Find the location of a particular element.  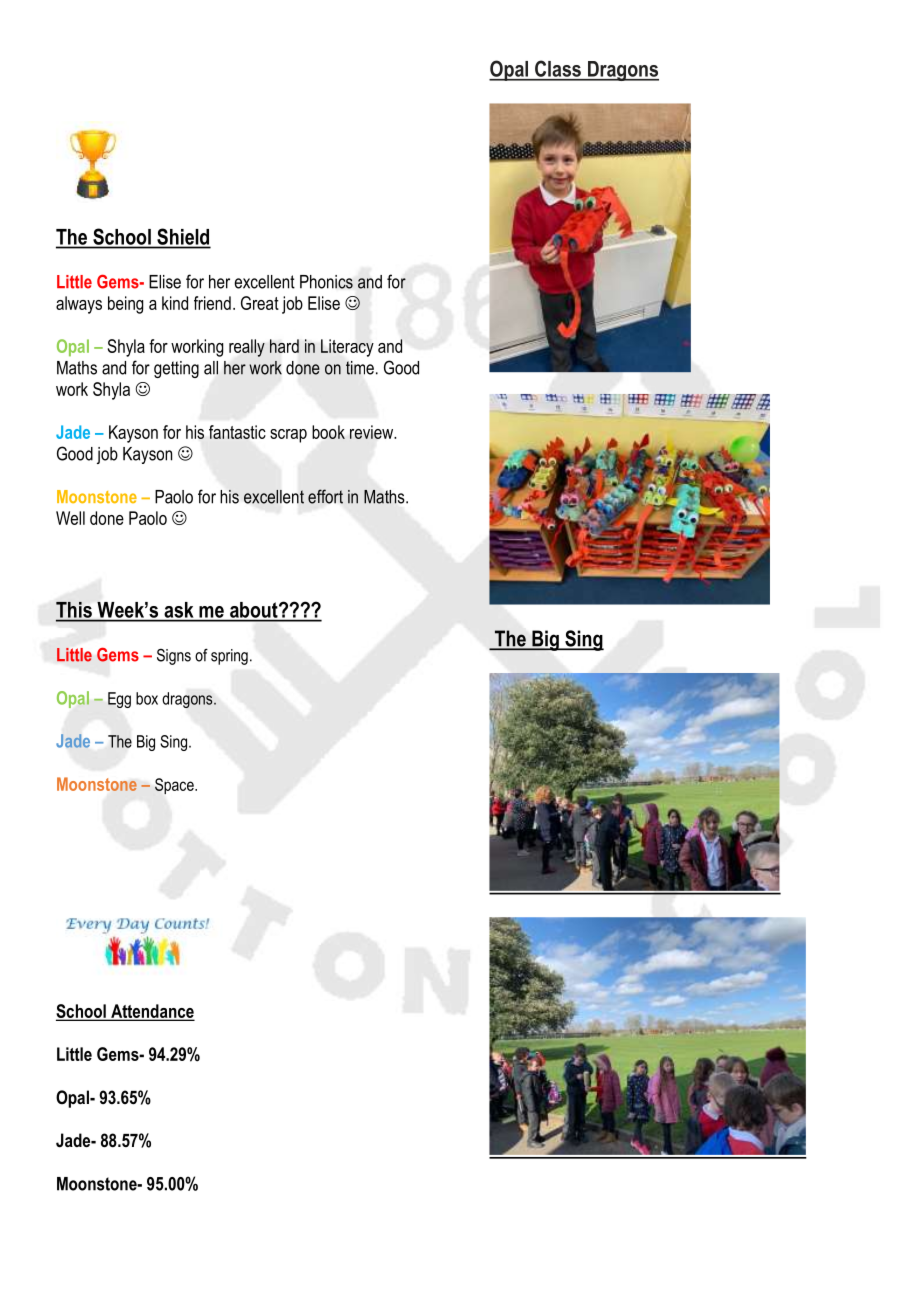

effort is located at coordinates (325, 496).
